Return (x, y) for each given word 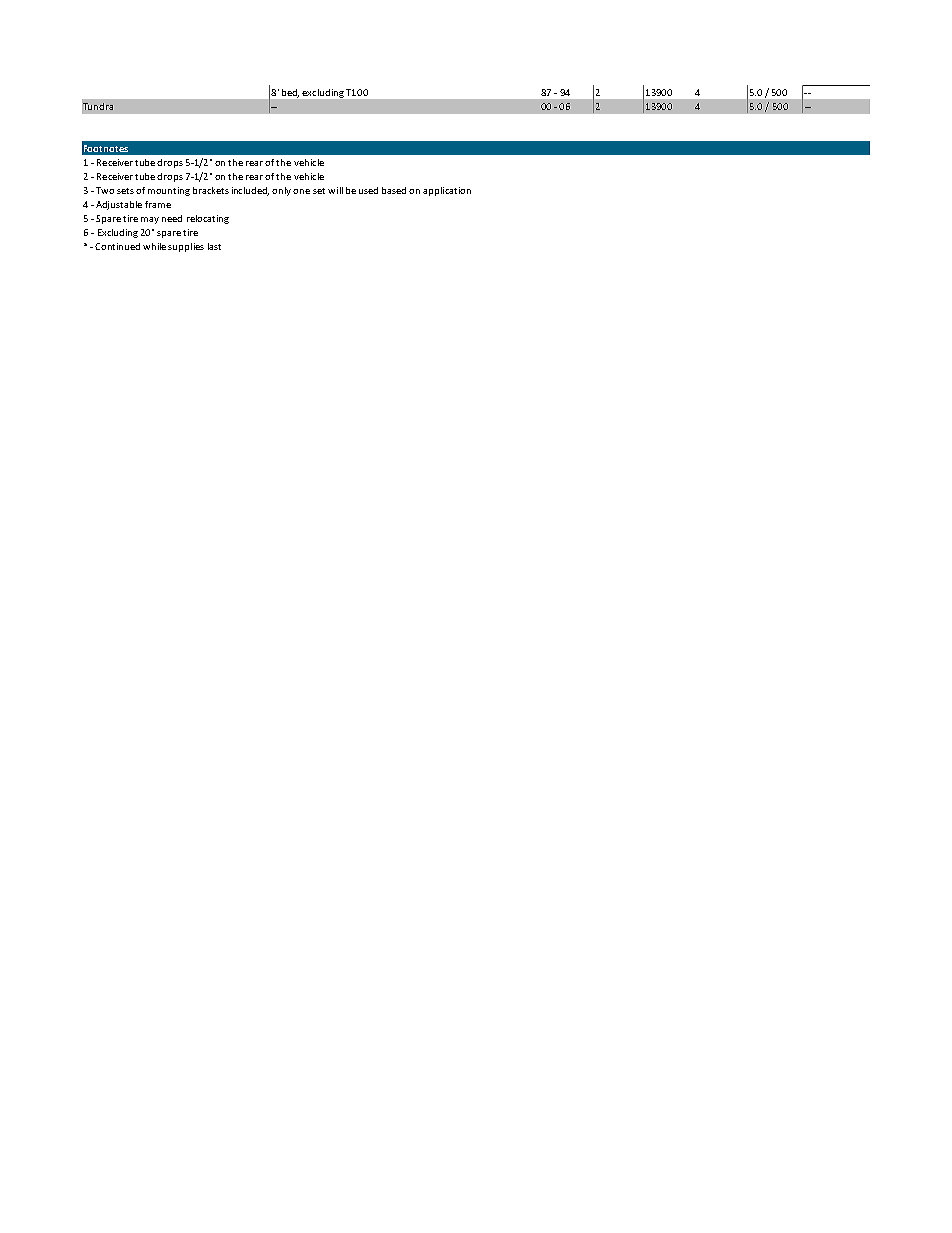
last (214, 246)
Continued (117, 246)
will (335, 190)
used (368, 190)
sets (125, 191)
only (283, 191)
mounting (169, 191)
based (394, 190)
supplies (186, 247)
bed (290, 93)
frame (158, 204)
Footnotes (106, 148)
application (447, 191)
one (301, 191)
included (250, 191)
